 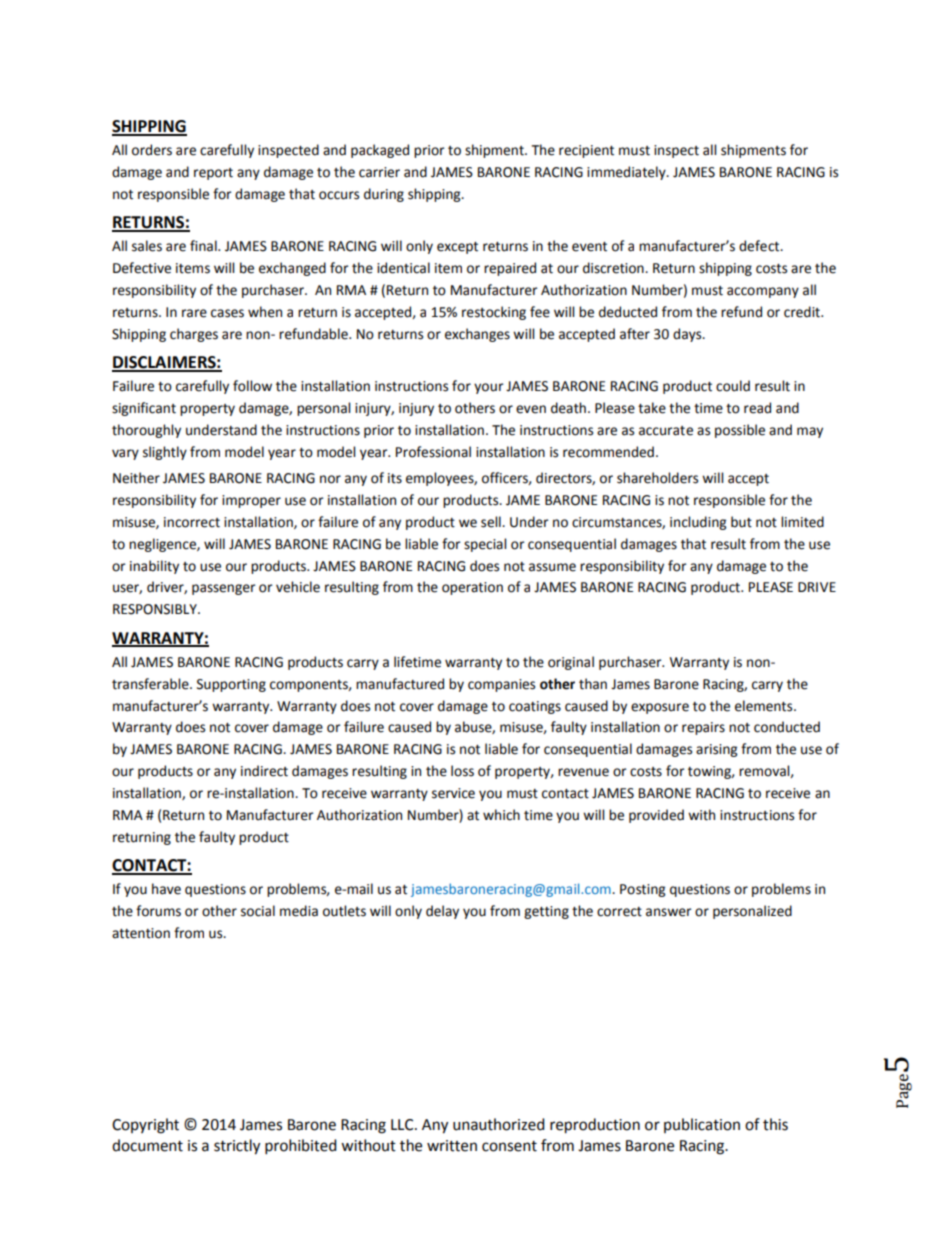 I want to click on improper, so click(x=251, y=501).
